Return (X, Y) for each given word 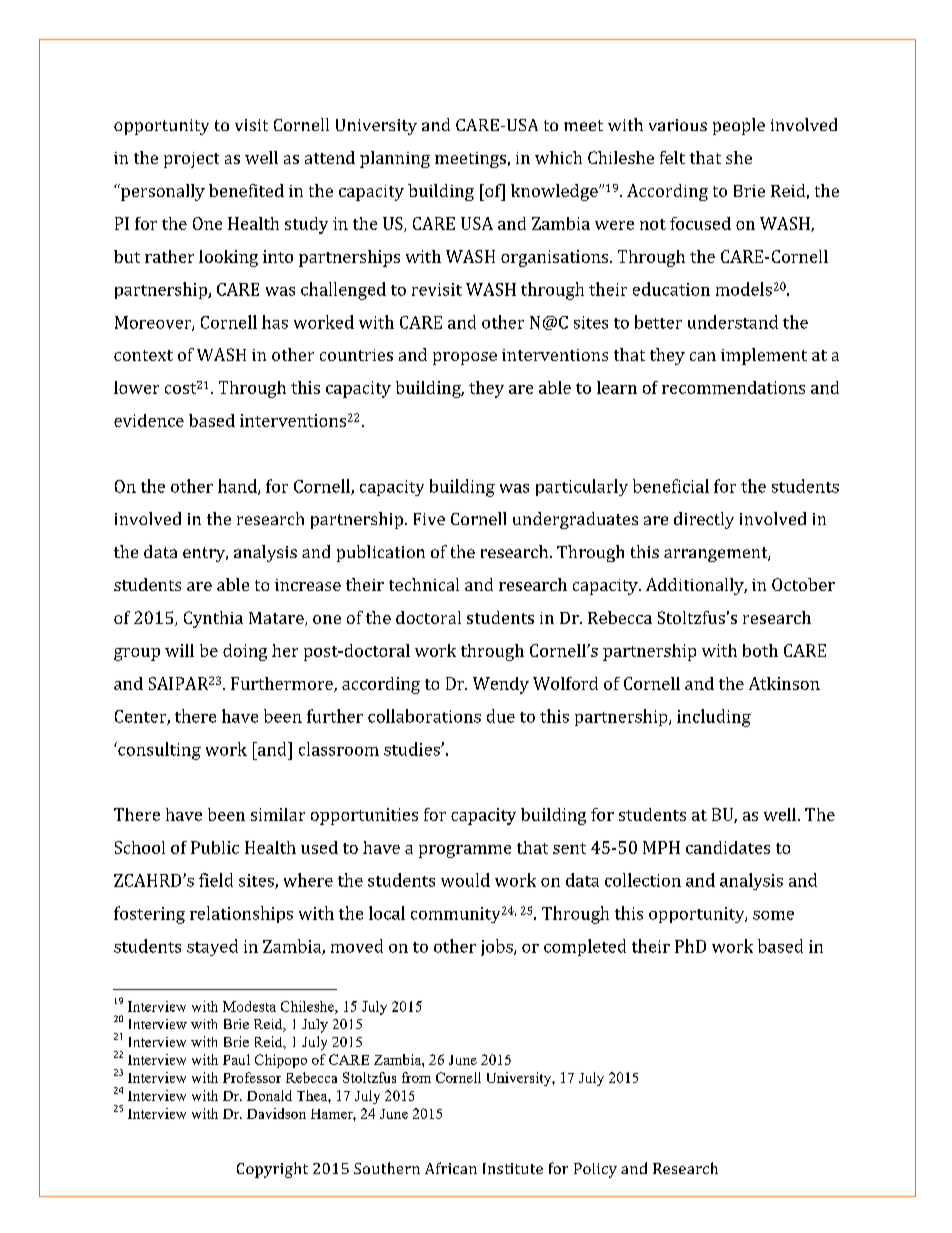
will (179, 650)
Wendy (501, 685)
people (739, 126)
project (191, 160)
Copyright (272, 1170)
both (760, 650)
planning (395, 159)
